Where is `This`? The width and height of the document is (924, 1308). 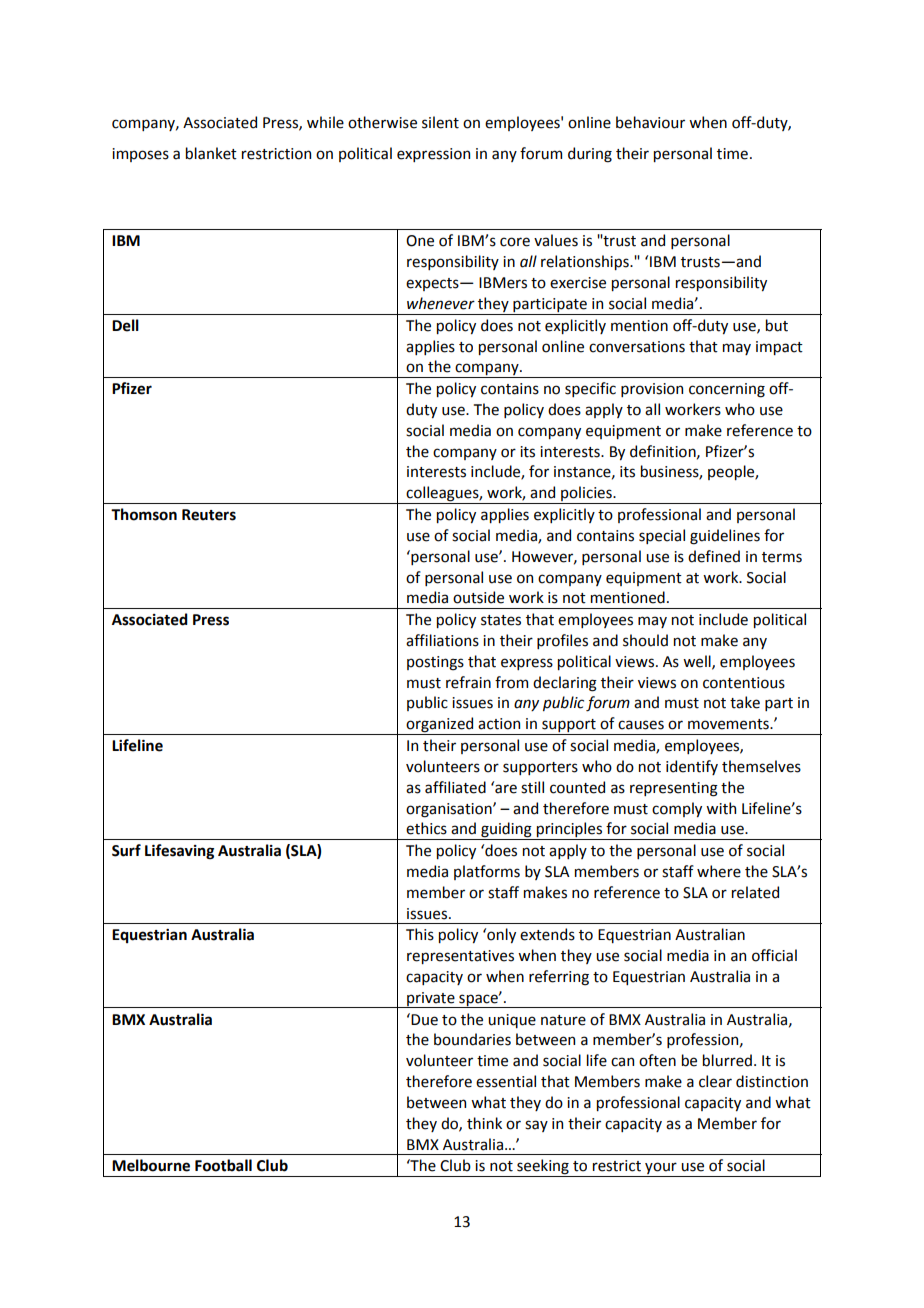 This is located at coordinates (420, 934).
